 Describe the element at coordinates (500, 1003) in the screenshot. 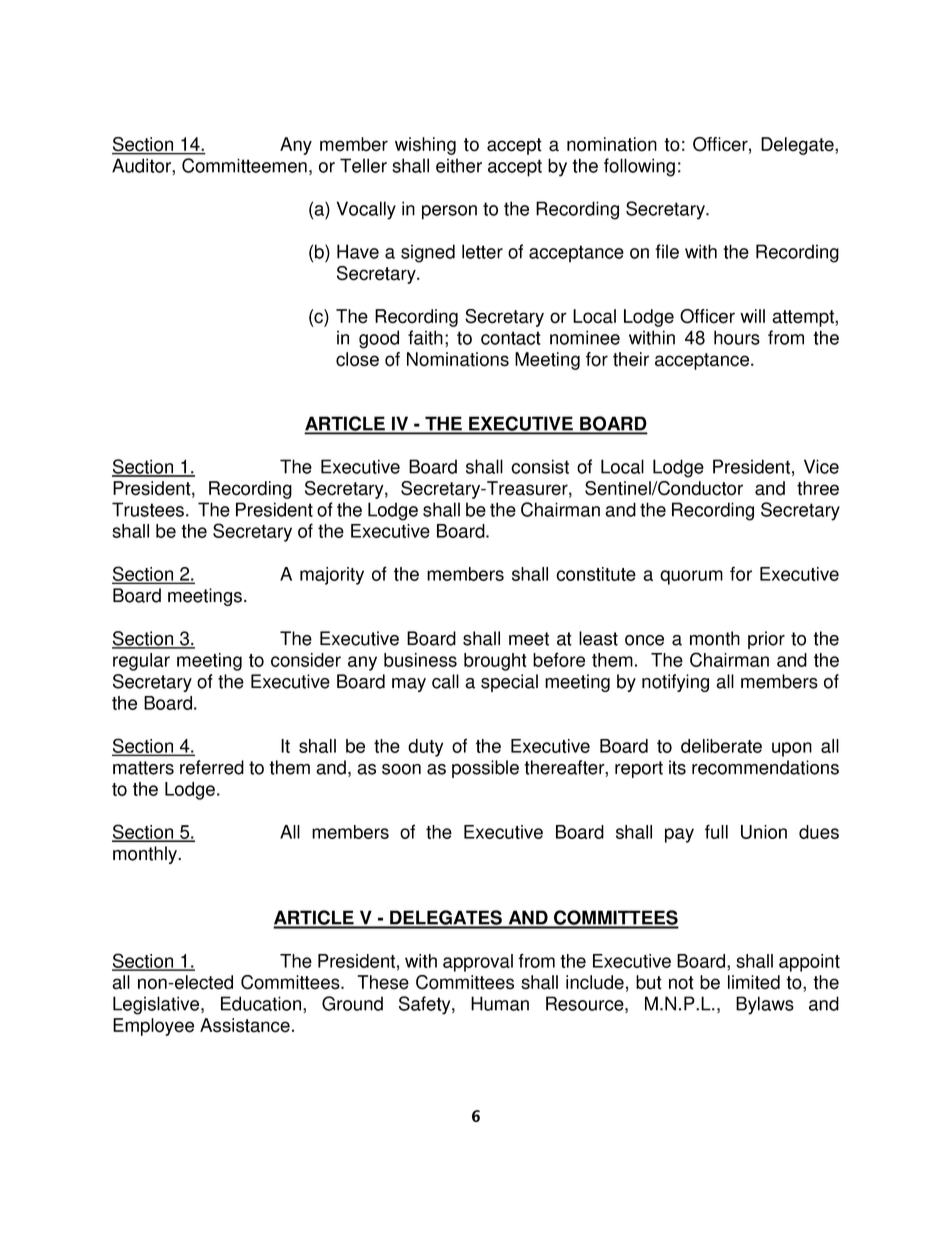

I see `Human` at that location.
